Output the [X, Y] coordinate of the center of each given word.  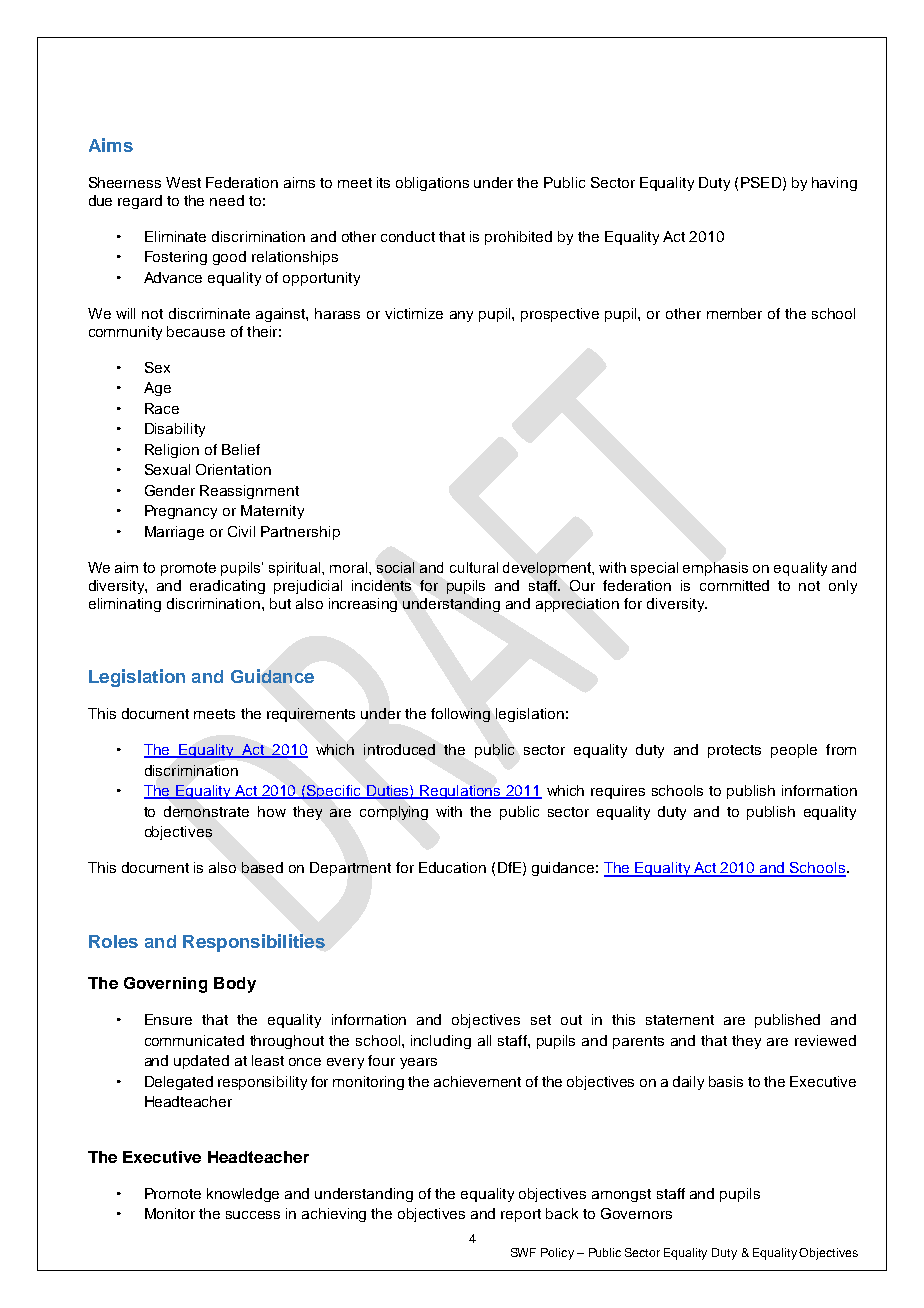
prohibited [518, 238]
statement [680, 1020]
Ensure [168, 1019]
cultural [474, 567]
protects [734, 751]
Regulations [461, 792]
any [461, 316]
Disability [175, 430]
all [484, 1040]
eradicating [227, 587]
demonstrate [206, 811]
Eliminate [175, 236]
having [834, 184]
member [734, 313]
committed [734, 585]
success [253, 1215]
